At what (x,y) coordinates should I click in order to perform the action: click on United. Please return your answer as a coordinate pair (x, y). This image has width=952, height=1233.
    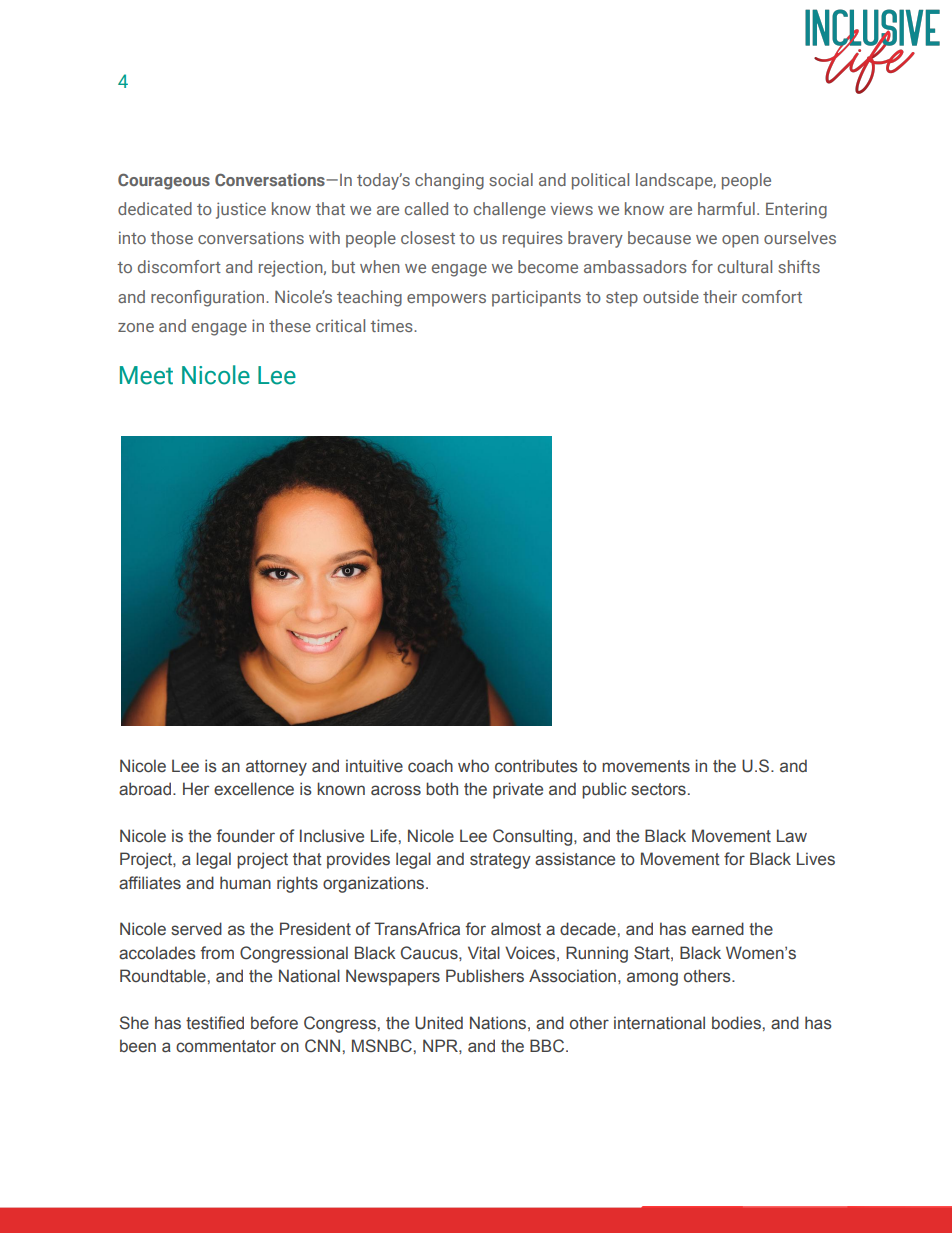
    Looking at the image, I should click on (439, 1023).
